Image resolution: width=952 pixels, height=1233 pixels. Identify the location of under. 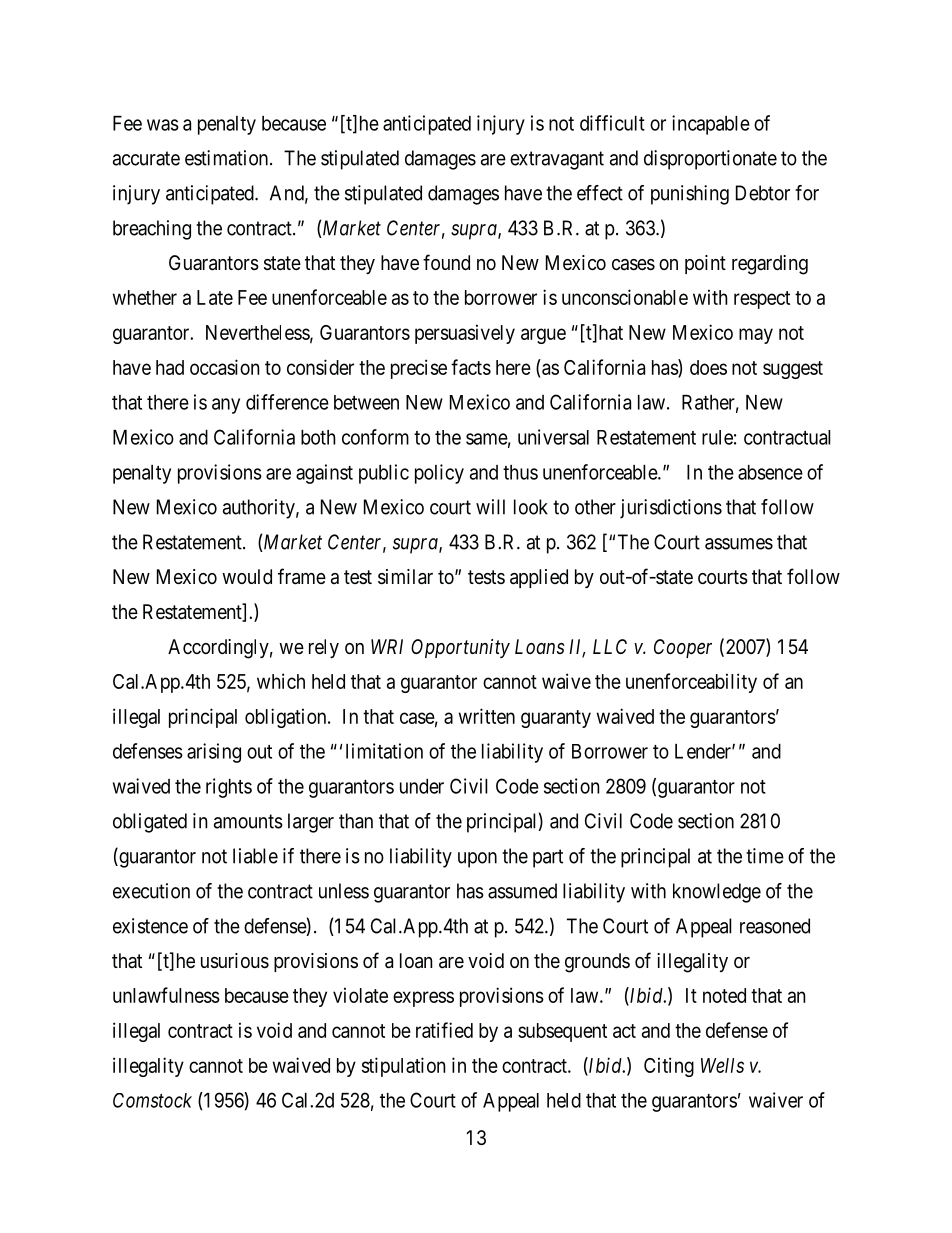
(422, 786).
